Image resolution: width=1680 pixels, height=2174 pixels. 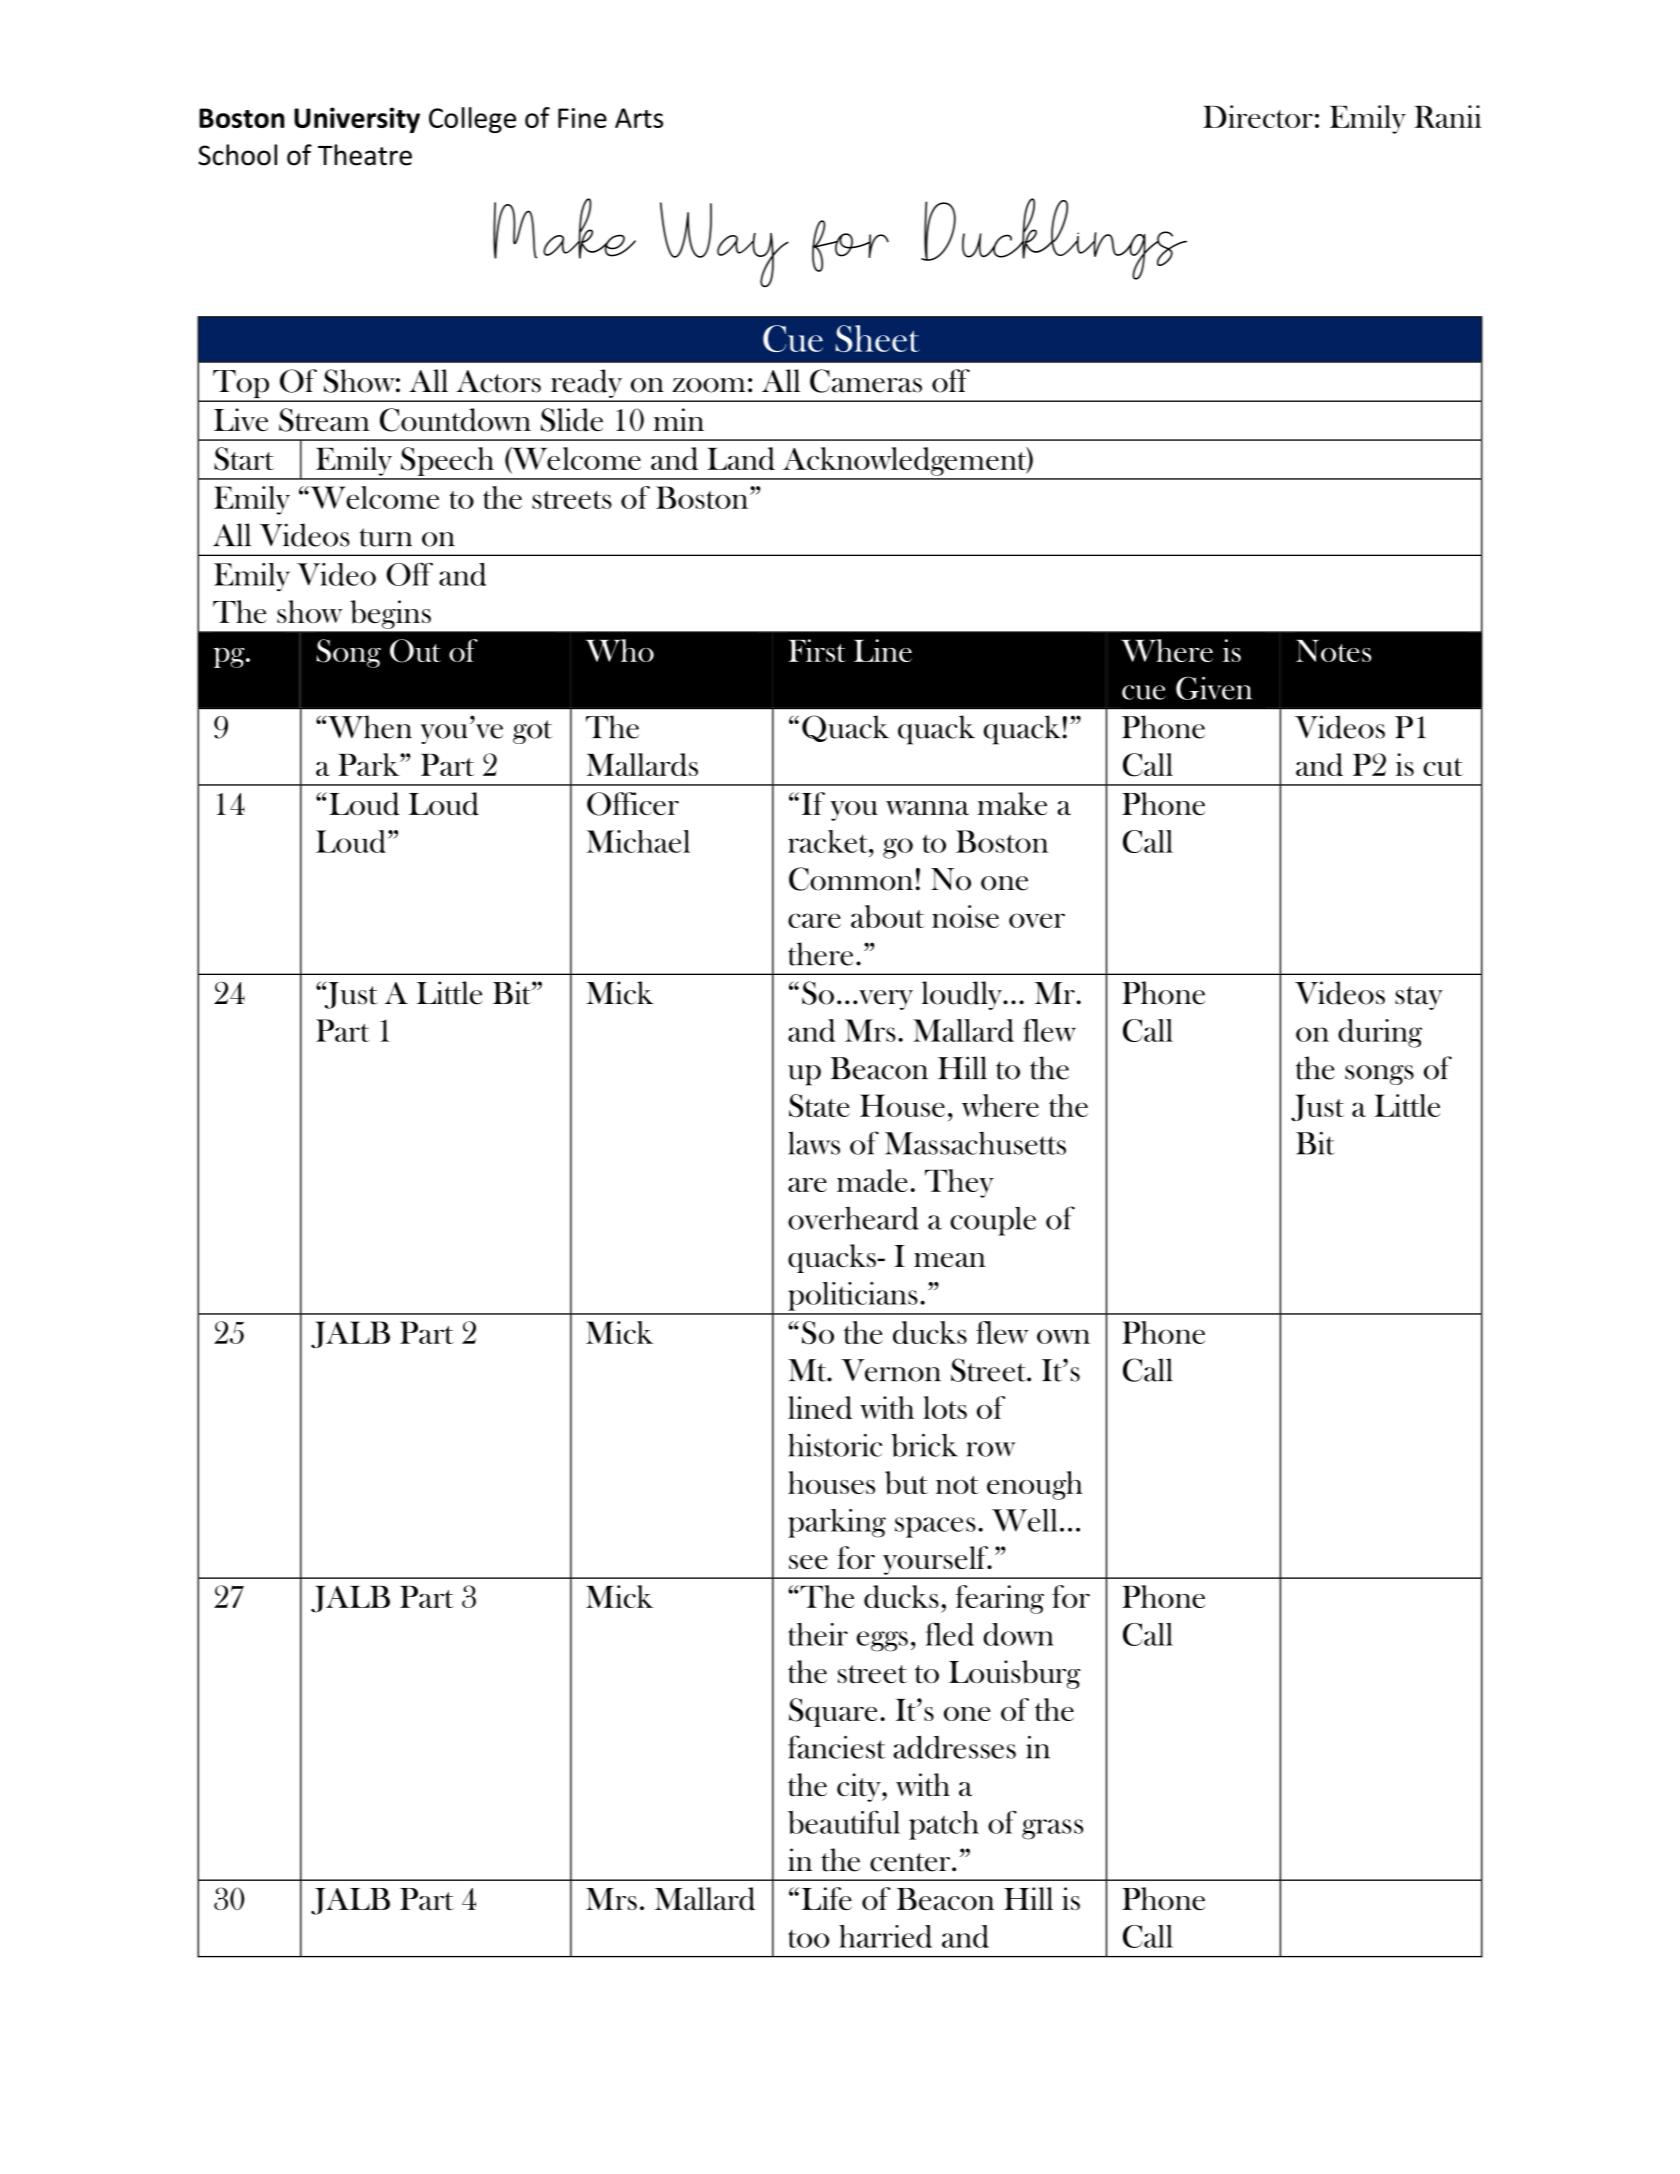 I want to click on too, so click(x=808, y=1938).
